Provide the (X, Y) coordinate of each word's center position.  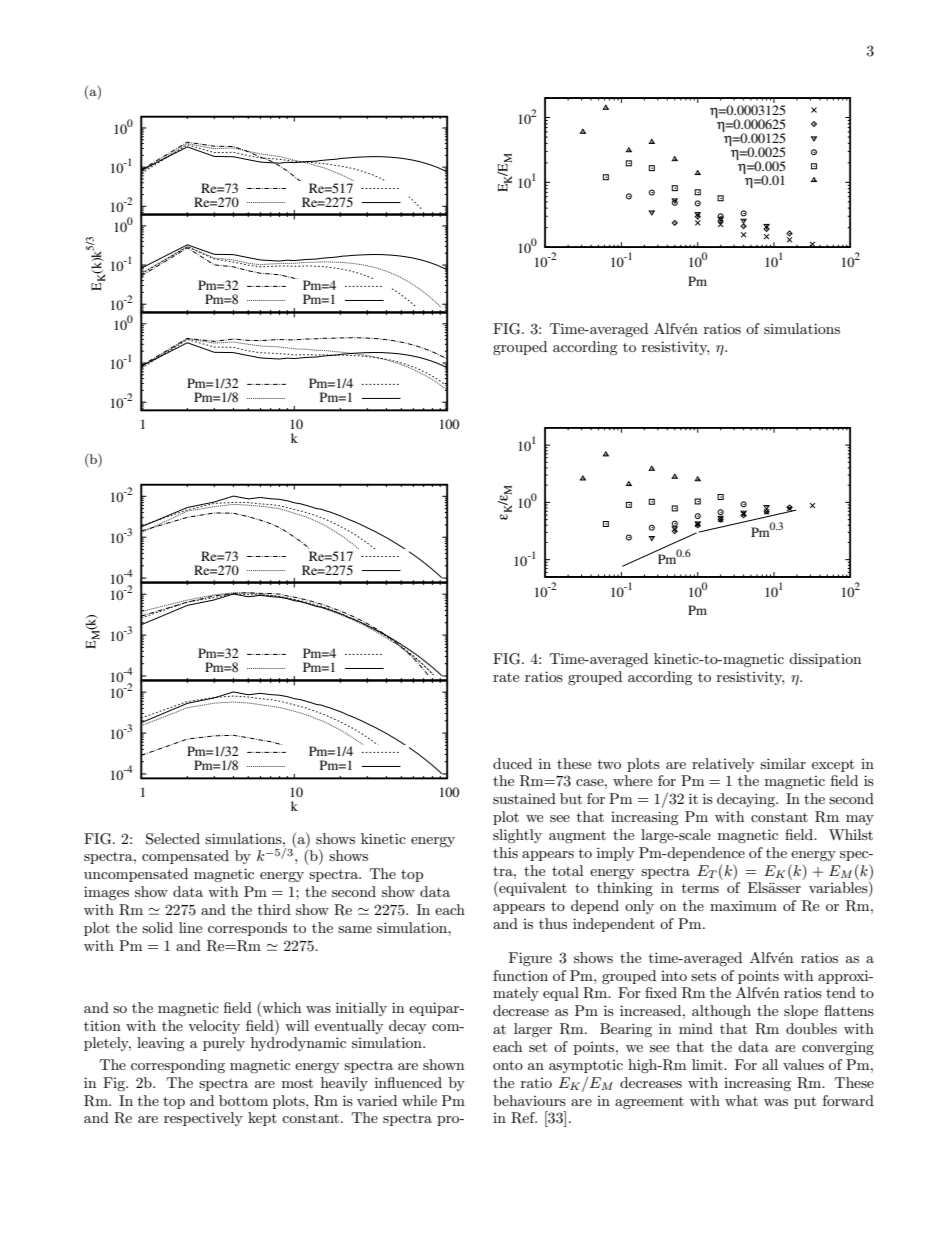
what (741, 1100)
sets (703, 976)
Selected (173, 839)
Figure (530, 959)
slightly (517, 836)
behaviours (529, 1100)
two (609, 764)
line (190, 927)
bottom (243, 1100)
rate (506, 677)
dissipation (825, 660)
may (860, 820)
